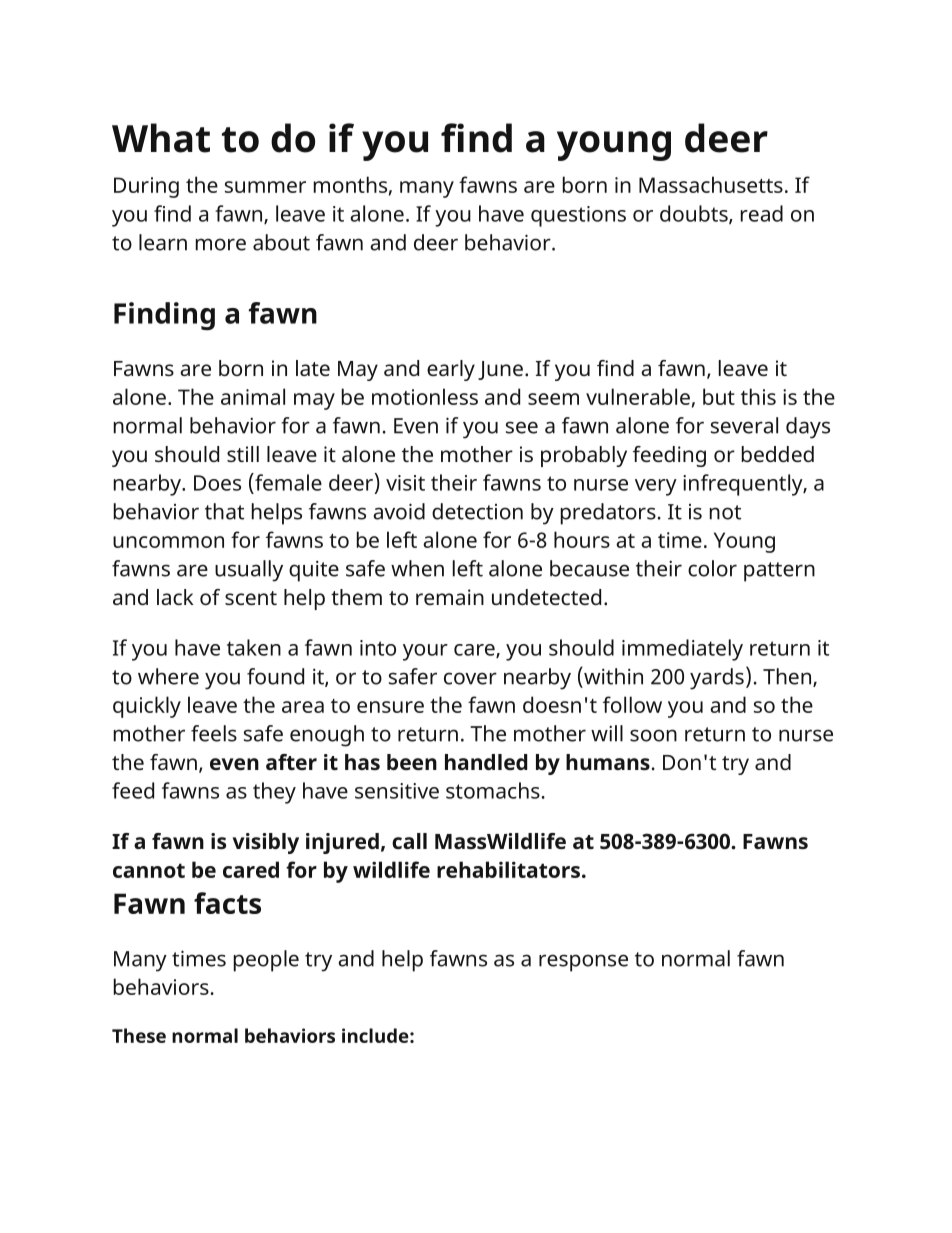  What do you see at coordinates (265, 187) in the screenshot?
I see `summer` at bounding box center [265, 187].
